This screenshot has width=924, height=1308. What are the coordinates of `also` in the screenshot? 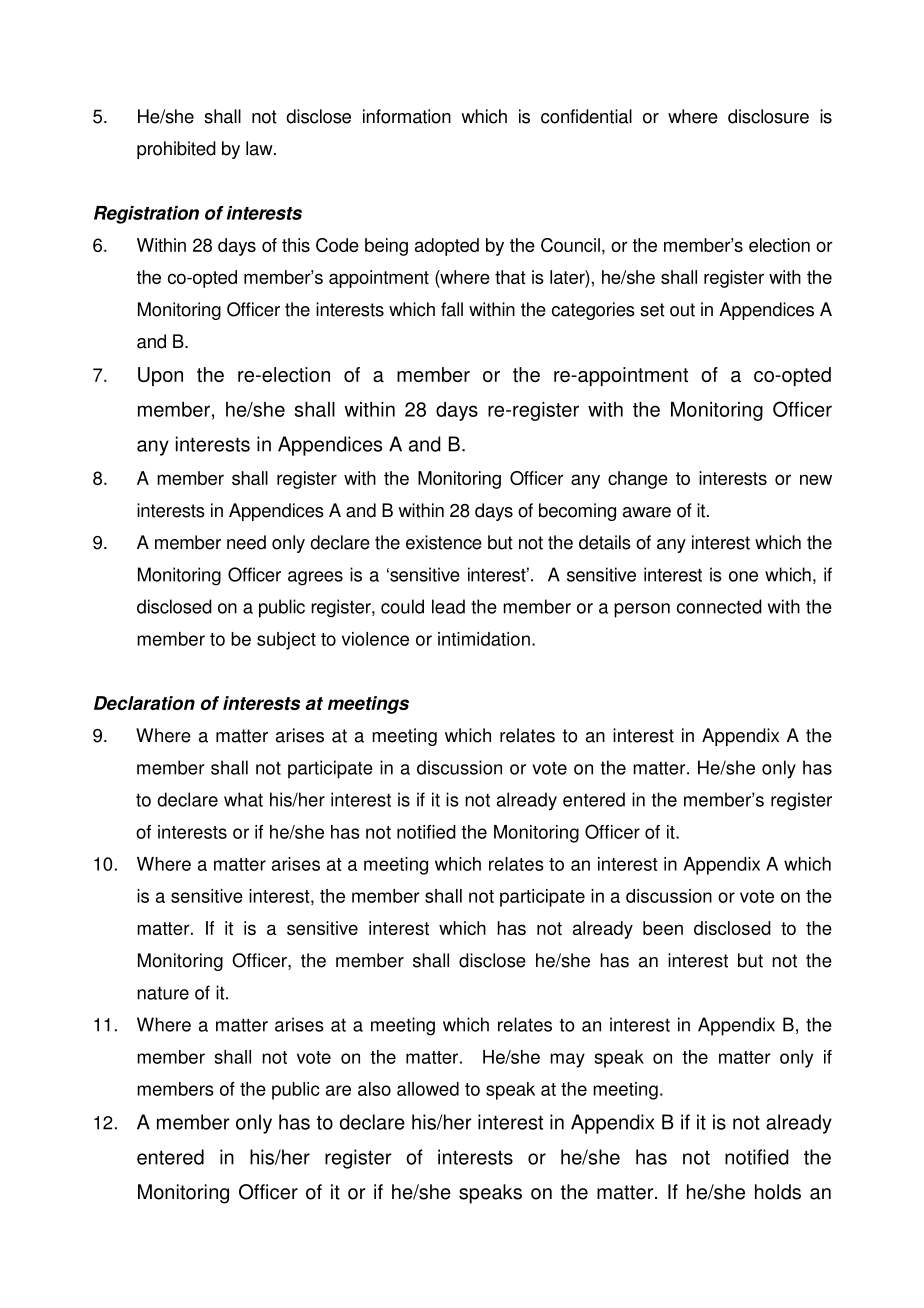 It's located at (374, 1089).
